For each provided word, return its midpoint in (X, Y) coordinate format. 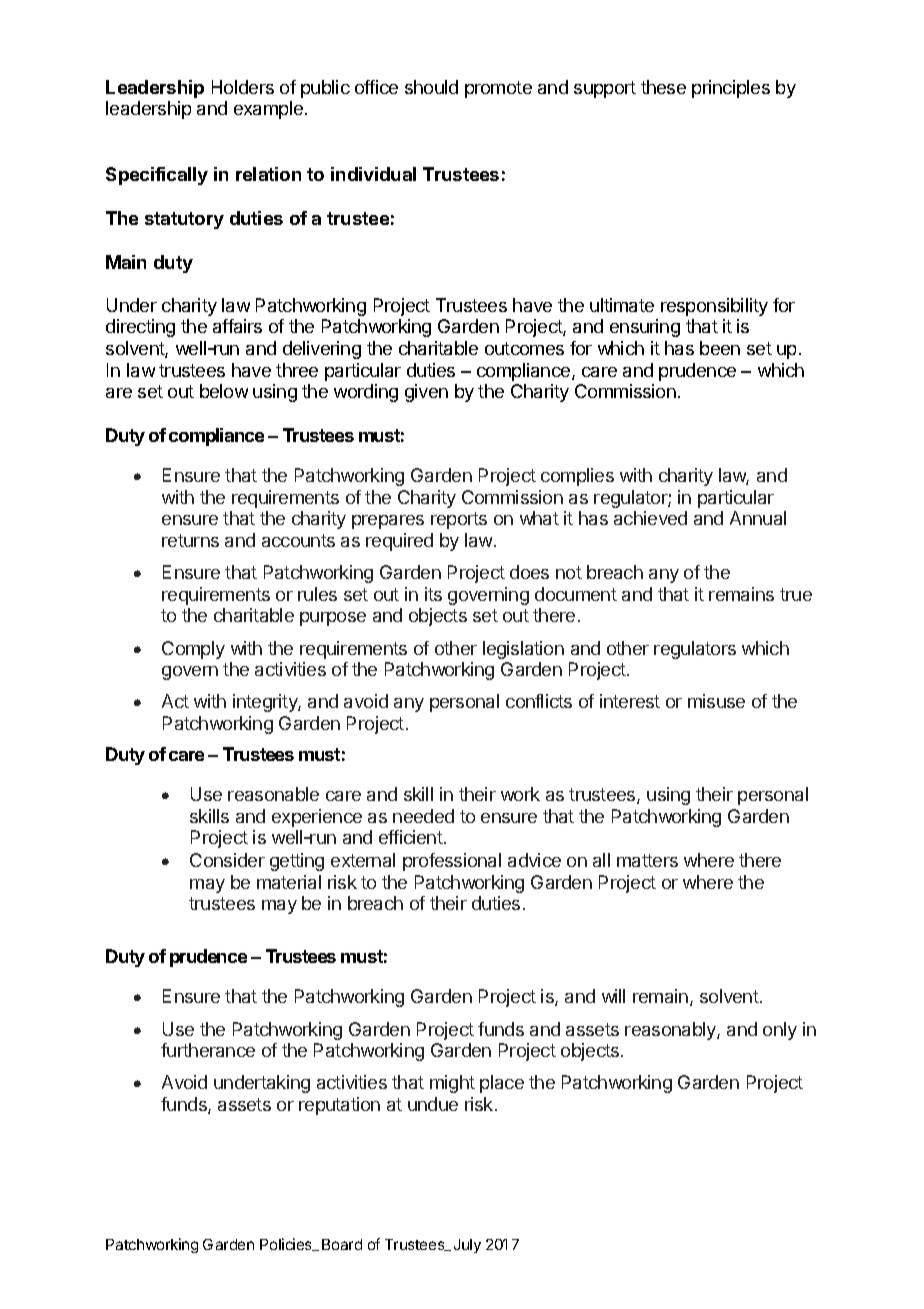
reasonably (671, 1031)
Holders (243, 87)
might (452, 1084)
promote (498, 89)
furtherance (208, 1050)
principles (731, 89)
